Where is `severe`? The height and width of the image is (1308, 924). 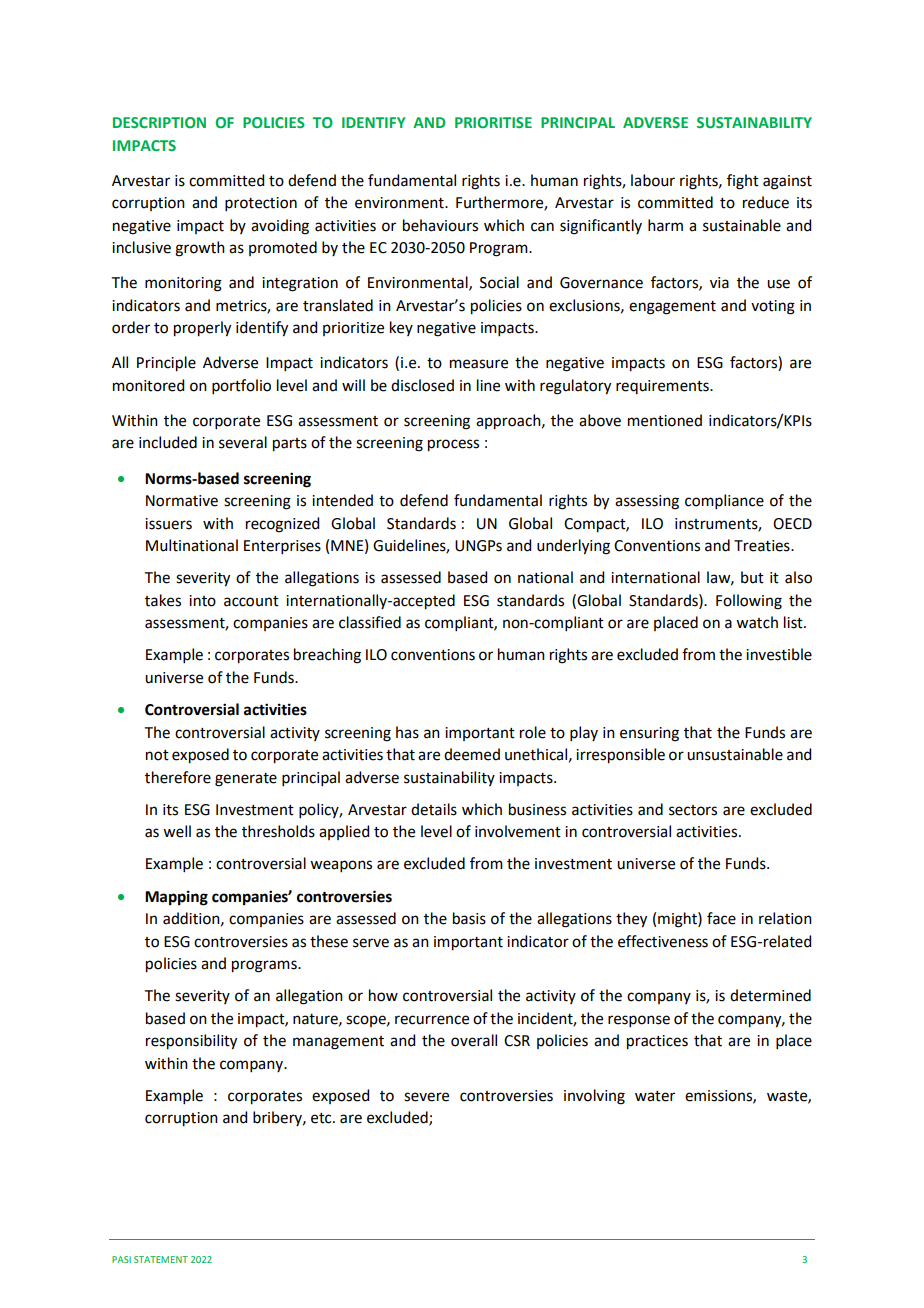 severe is located at coordinates (426, 1097).
